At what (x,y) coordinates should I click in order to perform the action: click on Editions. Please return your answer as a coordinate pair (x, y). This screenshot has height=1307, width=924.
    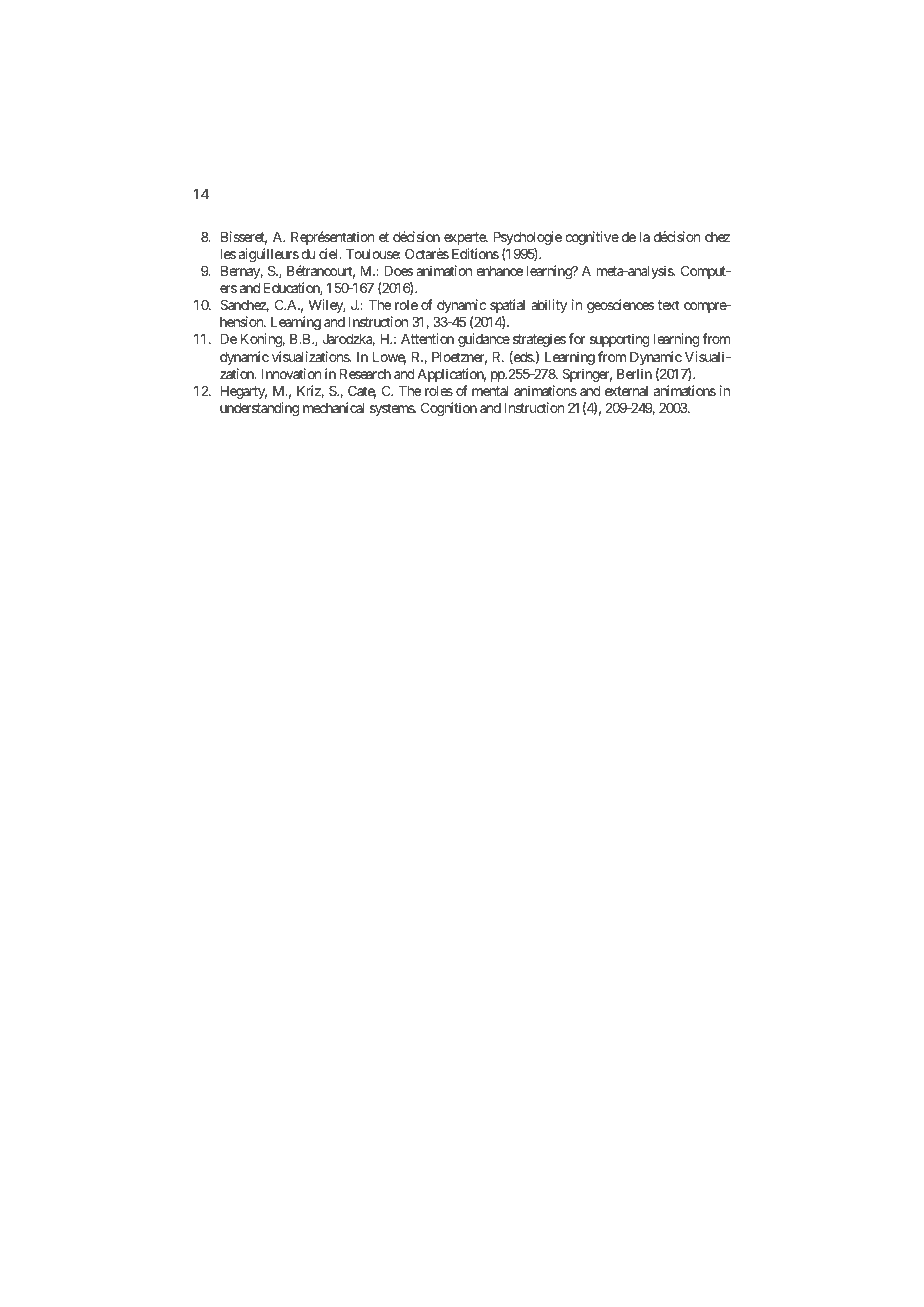
    Looking at the image, I should click on (475, 253).
